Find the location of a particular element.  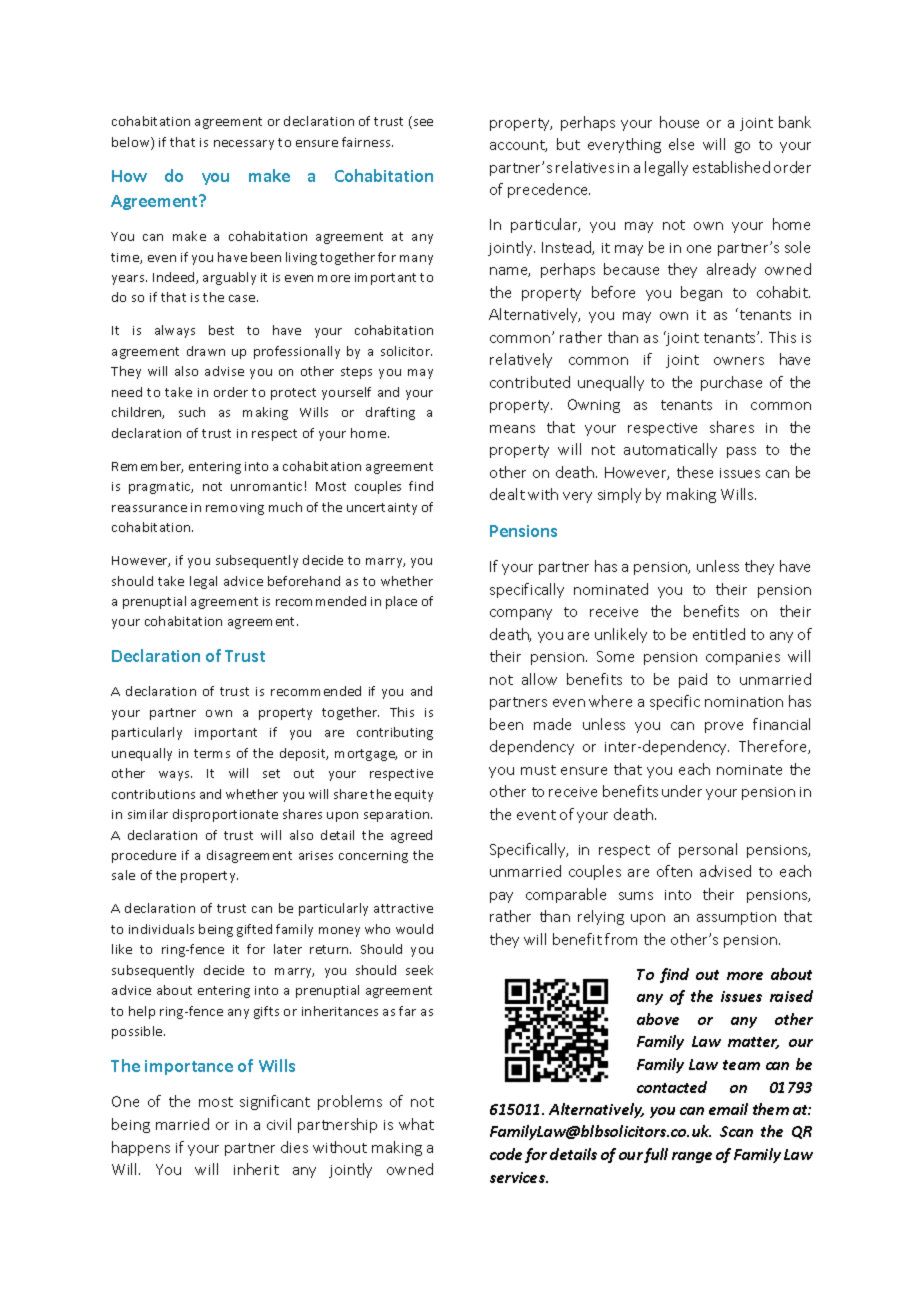

fairness is located at coordinates (367, 142).
